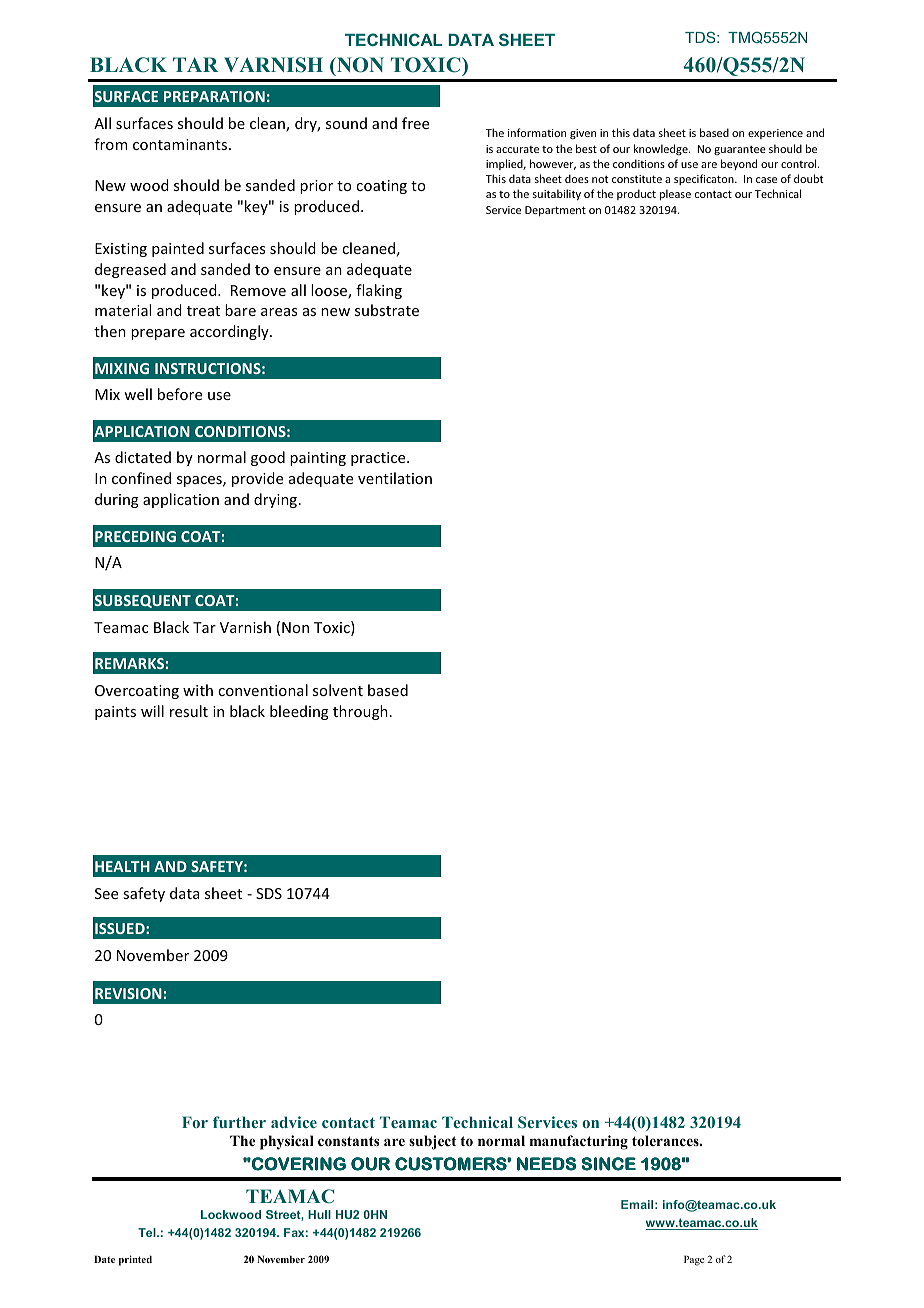  What do you see at coordinates (181, 144) in the screenshot?
I see `contaminants` at bounding box center [181, 144].
